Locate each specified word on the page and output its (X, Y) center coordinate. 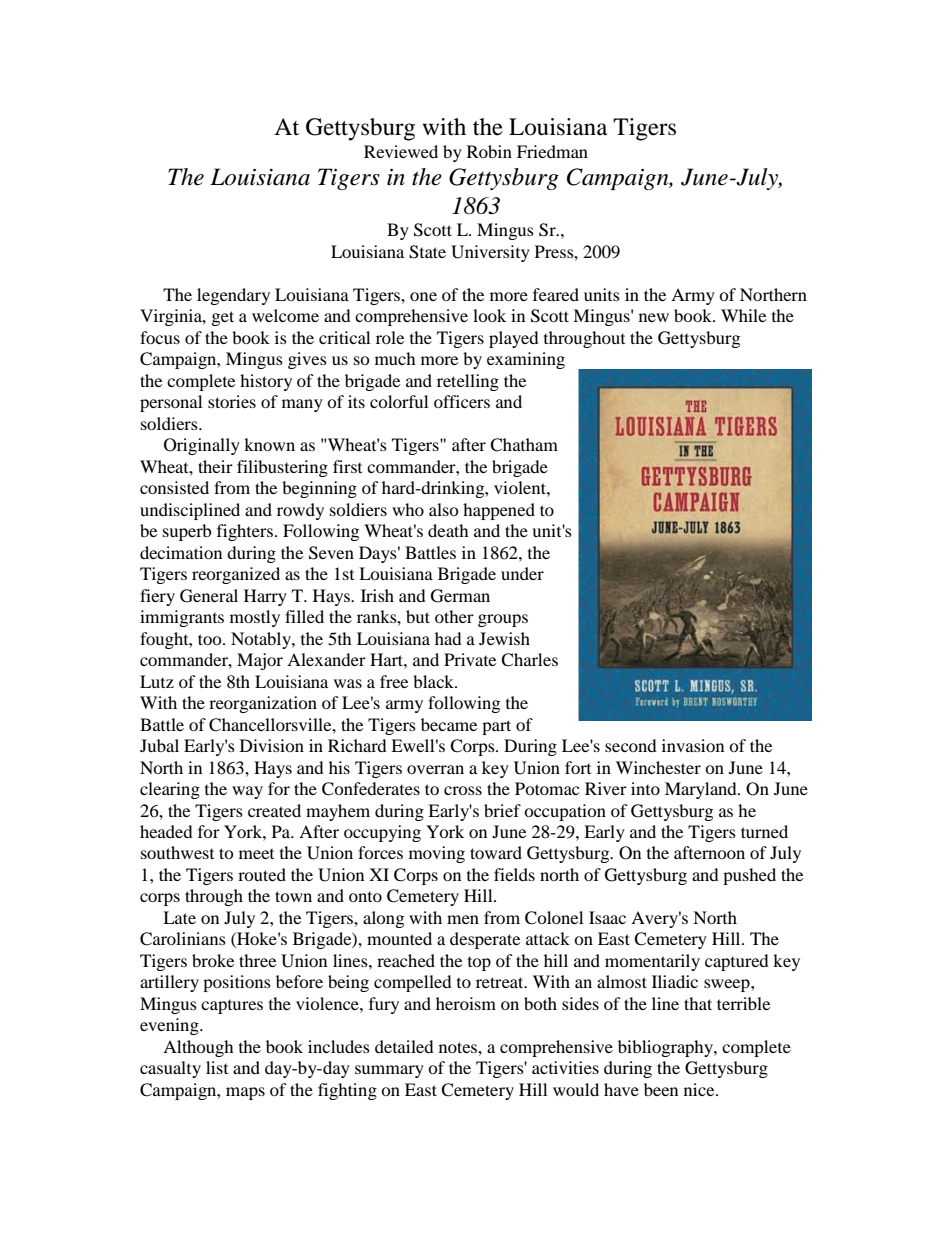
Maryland (702, 790)
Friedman (552, 151)
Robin (489, 151)
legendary (233, 296)
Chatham (524, 445)
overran (435, 769)
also (444, 509)
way (247, 792)
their (215, 466)
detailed (404, 1046)
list (217, 1067)
